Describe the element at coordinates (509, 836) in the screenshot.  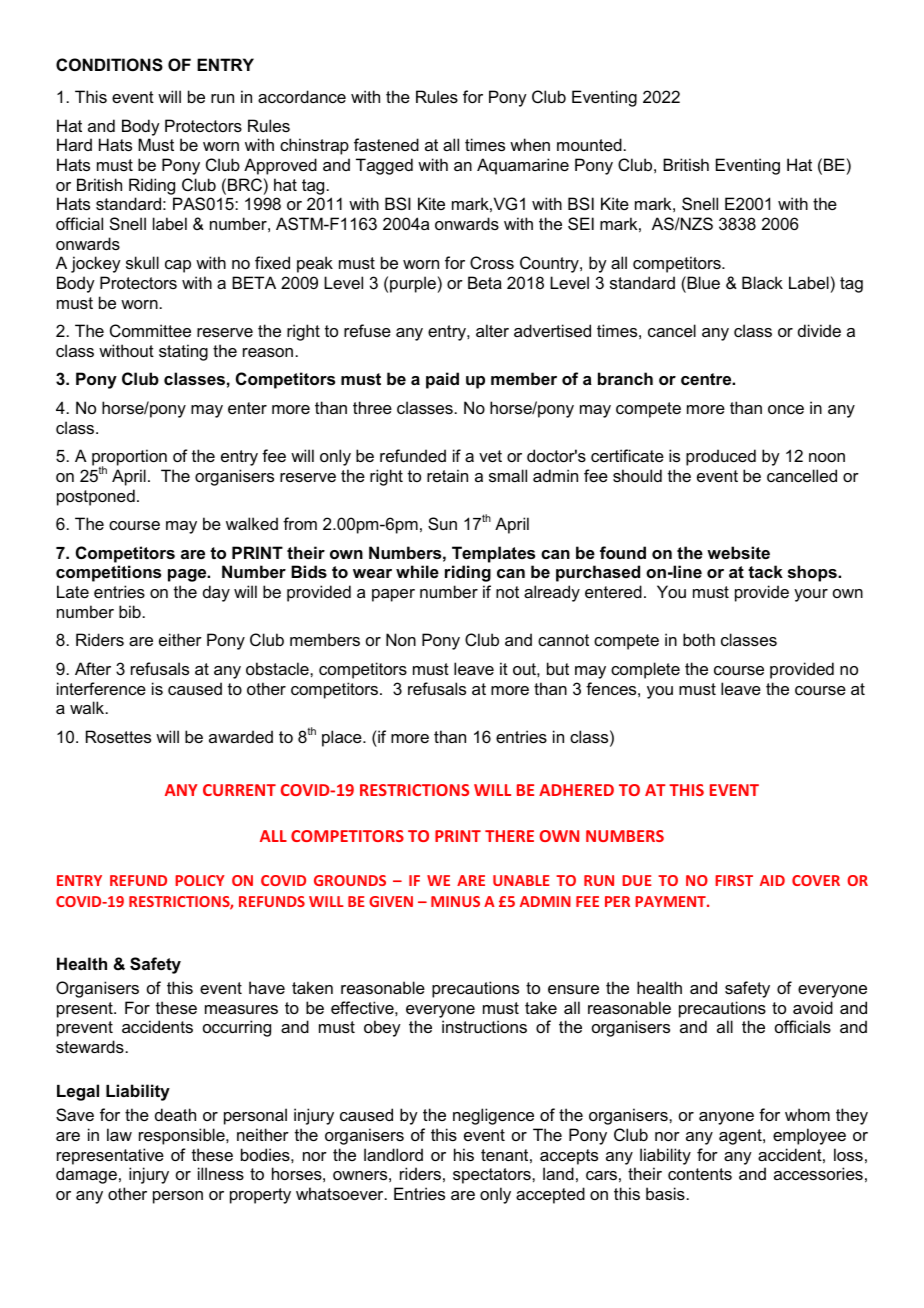
I see `THERE` at that location.
